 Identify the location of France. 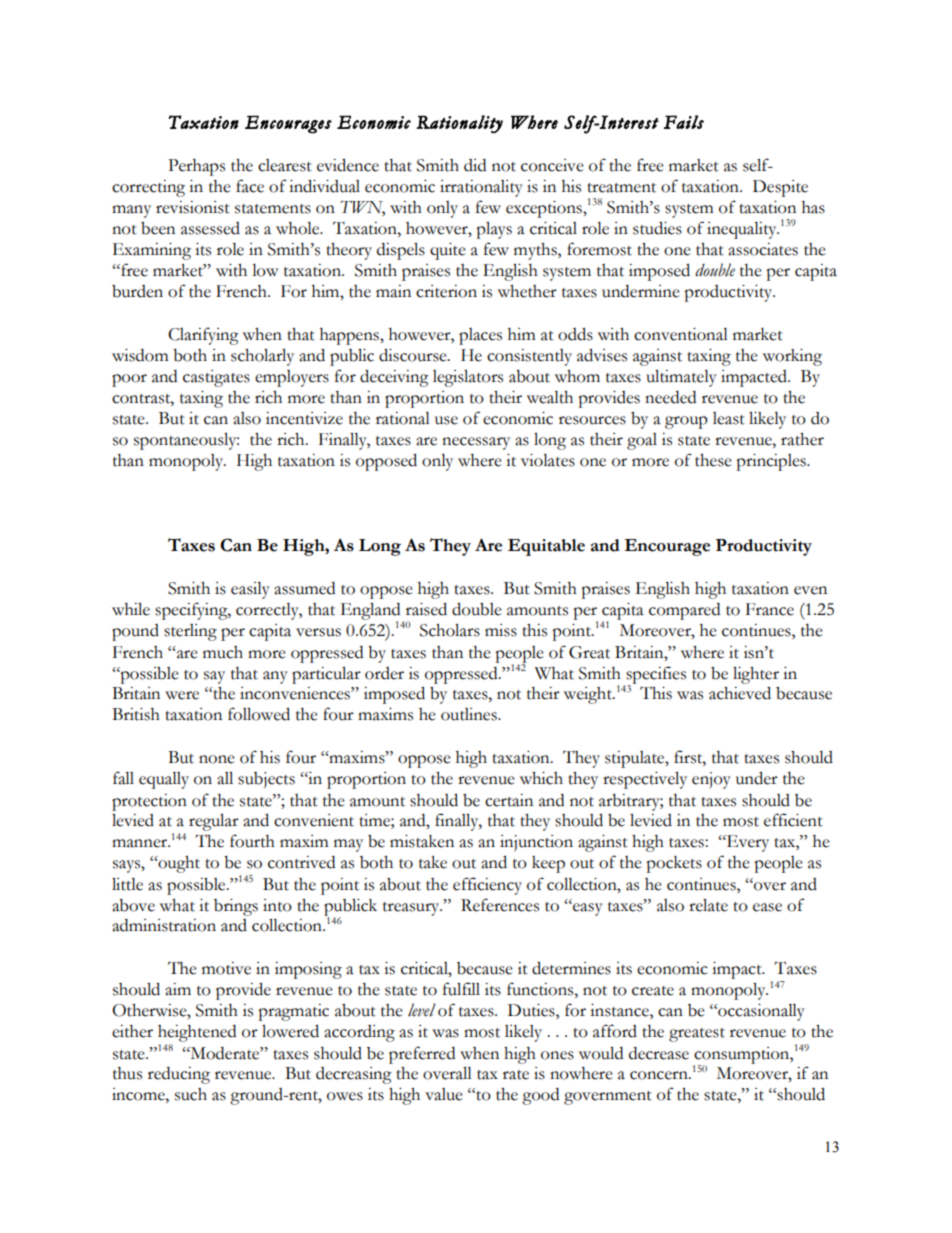
(770, 609).
